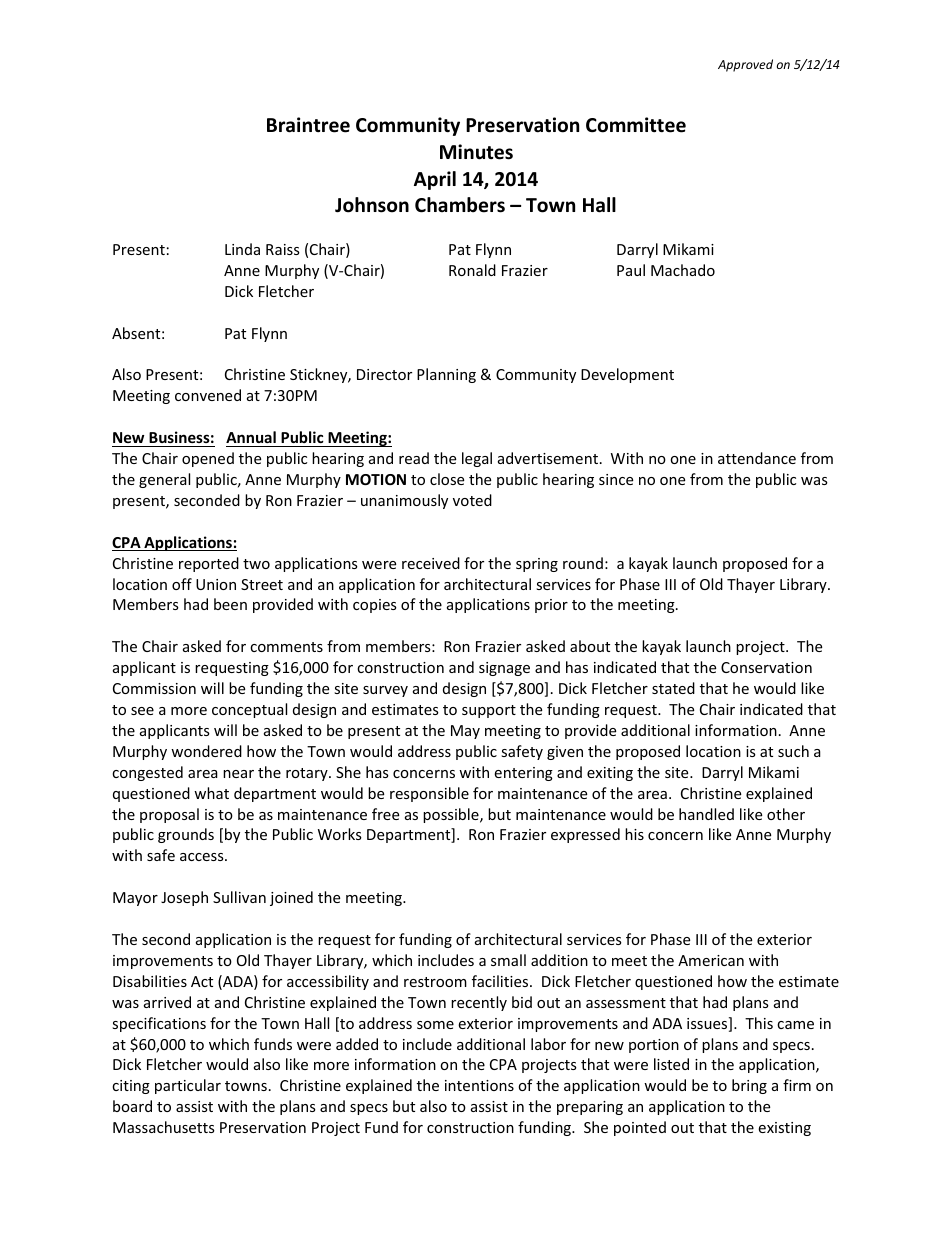 This screenshot has height=1233, width=952. I want to click on received, so click(431, 563).
